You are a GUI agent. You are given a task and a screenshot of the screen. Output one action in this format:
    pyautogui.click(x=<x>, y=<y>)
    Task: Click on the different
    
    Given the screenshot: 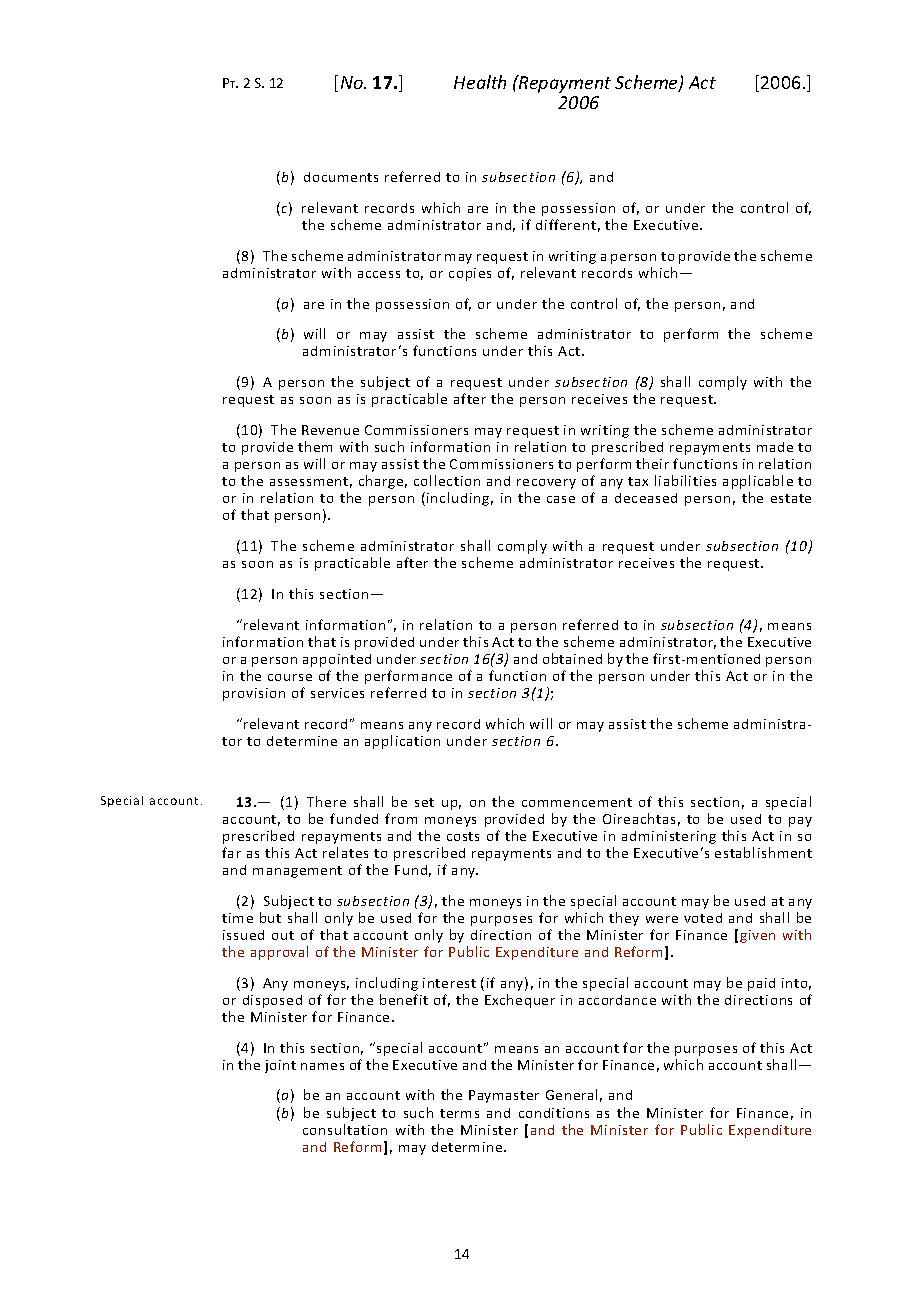 What is the action you would take?
    pyautogui.click(x=566, y=224)
